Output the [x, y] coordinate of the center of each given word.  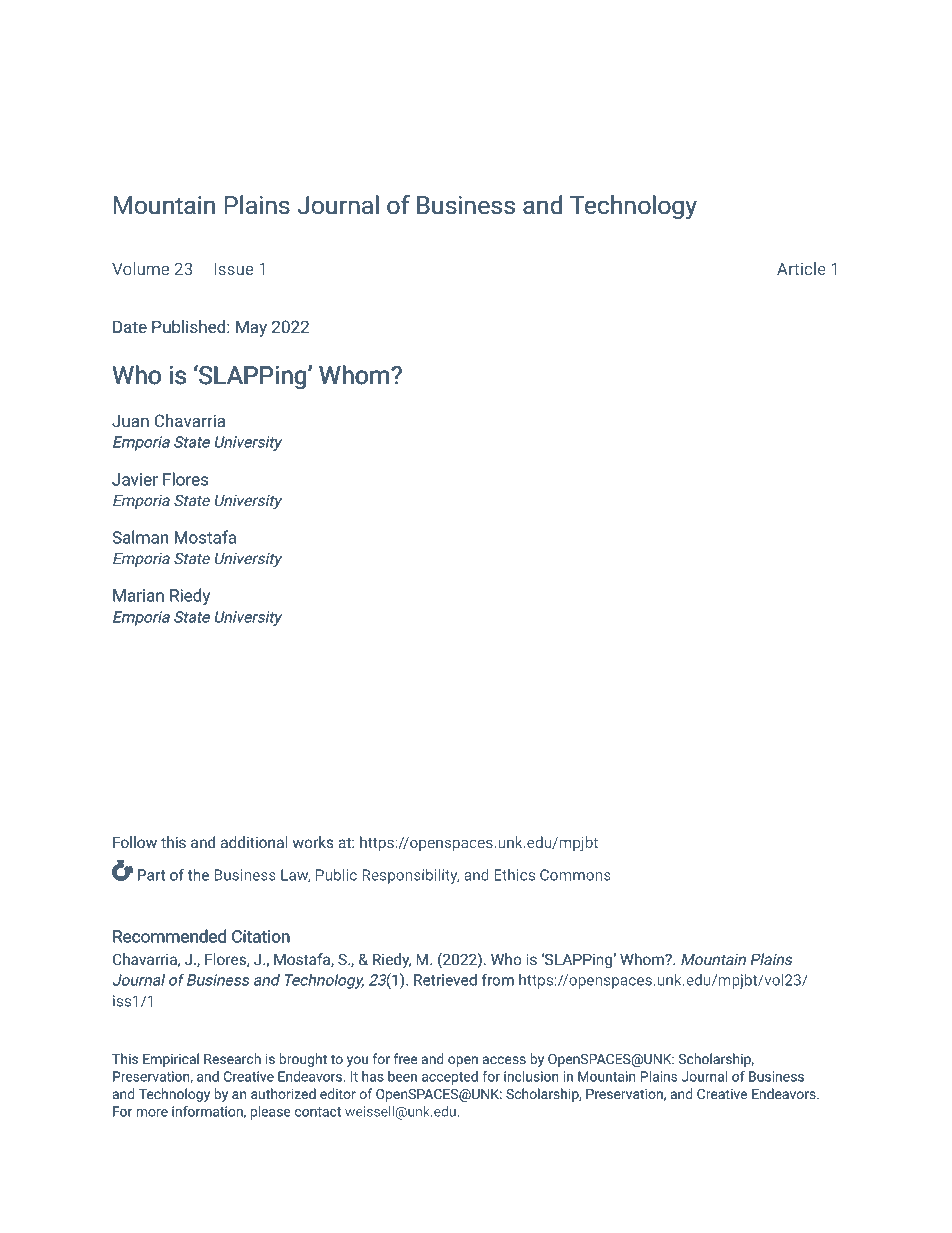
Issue [233, 269]
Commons [575, 875]
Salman [140, 537]
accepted [450, 1078]
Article [801, 268]
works [313, 842]
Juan [130, 421]
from [498, 979]
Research [232, 1058]
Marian [138, 595]
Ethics [514, 875]
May [251, 329]
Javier [135, 479]
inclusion [531, 1076]
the [198, 875]
